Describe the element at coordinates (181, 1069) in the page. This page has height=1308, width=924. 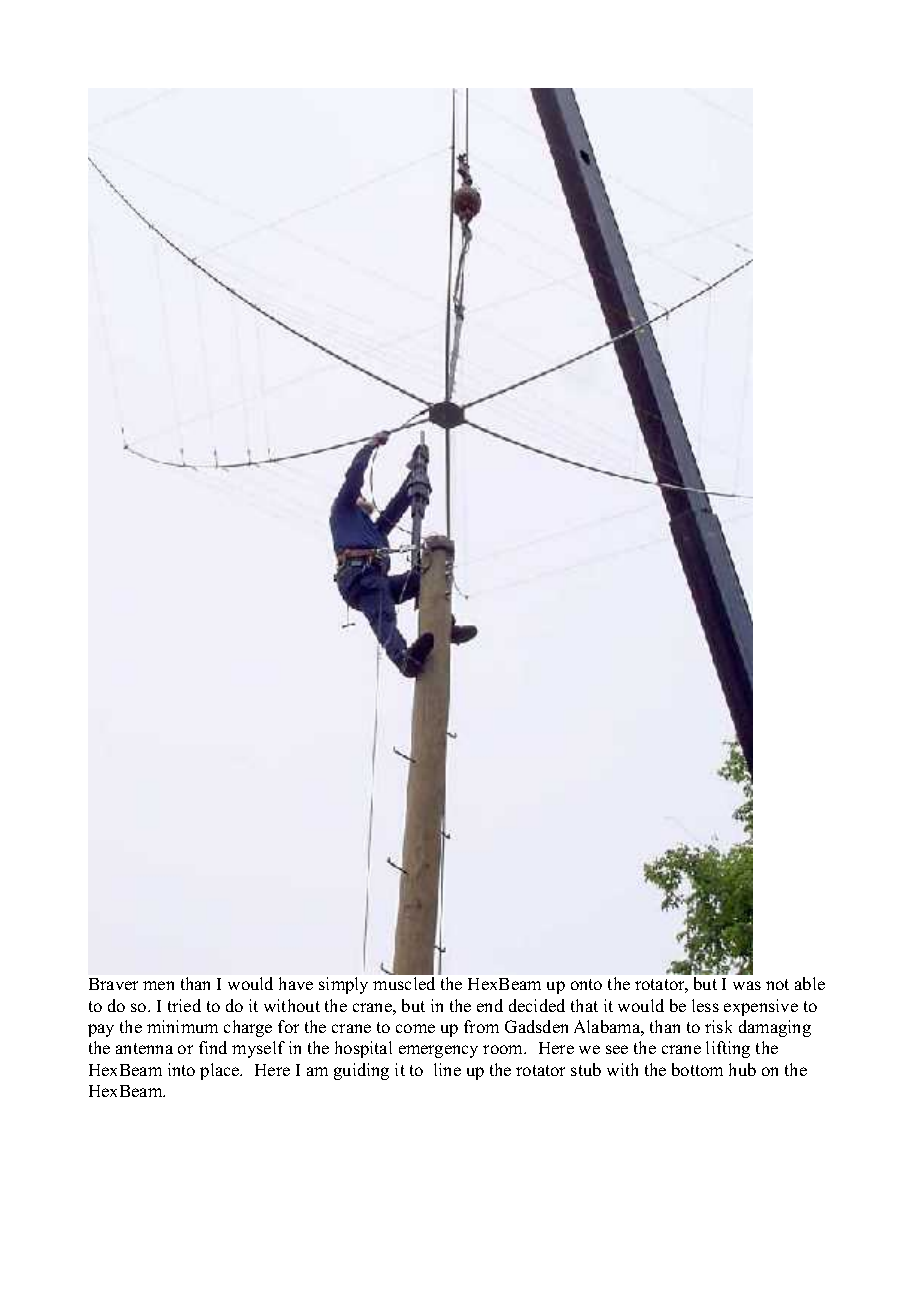
I see `into` at that location.
